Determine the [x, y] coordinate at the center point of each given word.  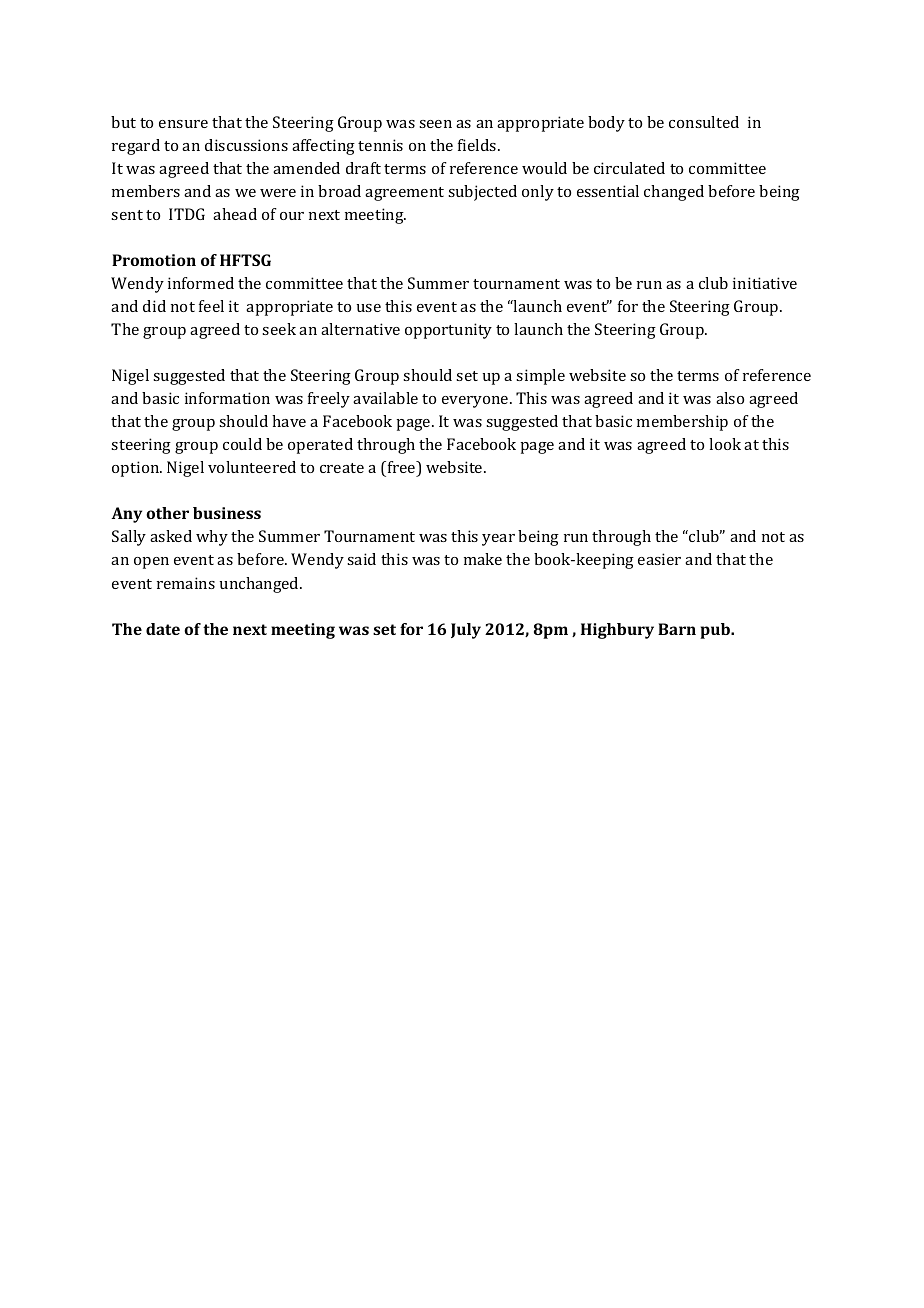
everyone [476, 402]
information [227, 398]
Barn [677, 629]
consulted [704, 122]
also [730, 398]
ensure [183, 124]
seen [435, 124]
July [466, 631]
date [163, 629]
